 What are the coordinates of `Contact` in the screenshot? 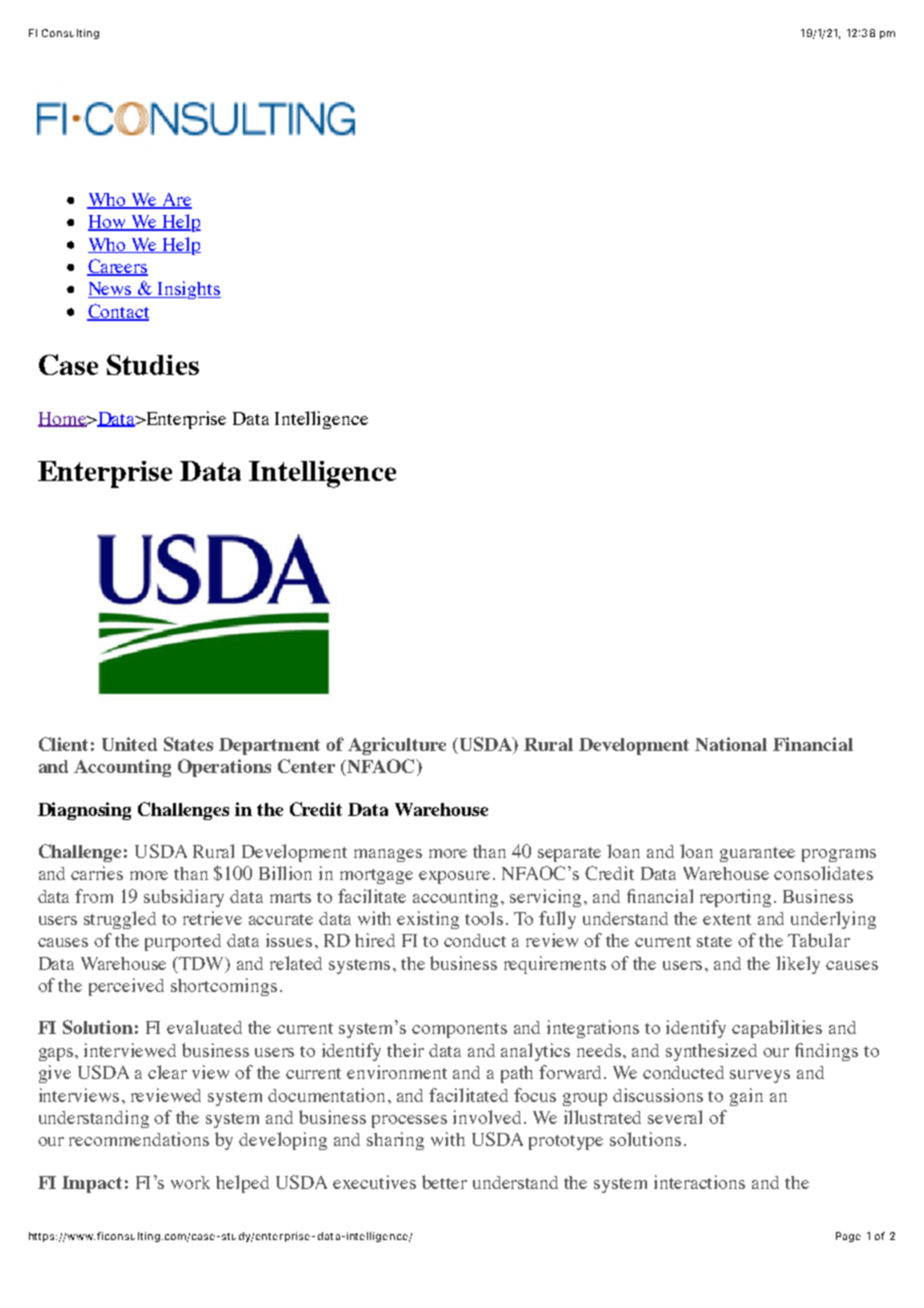 It's located at (118, 312).
